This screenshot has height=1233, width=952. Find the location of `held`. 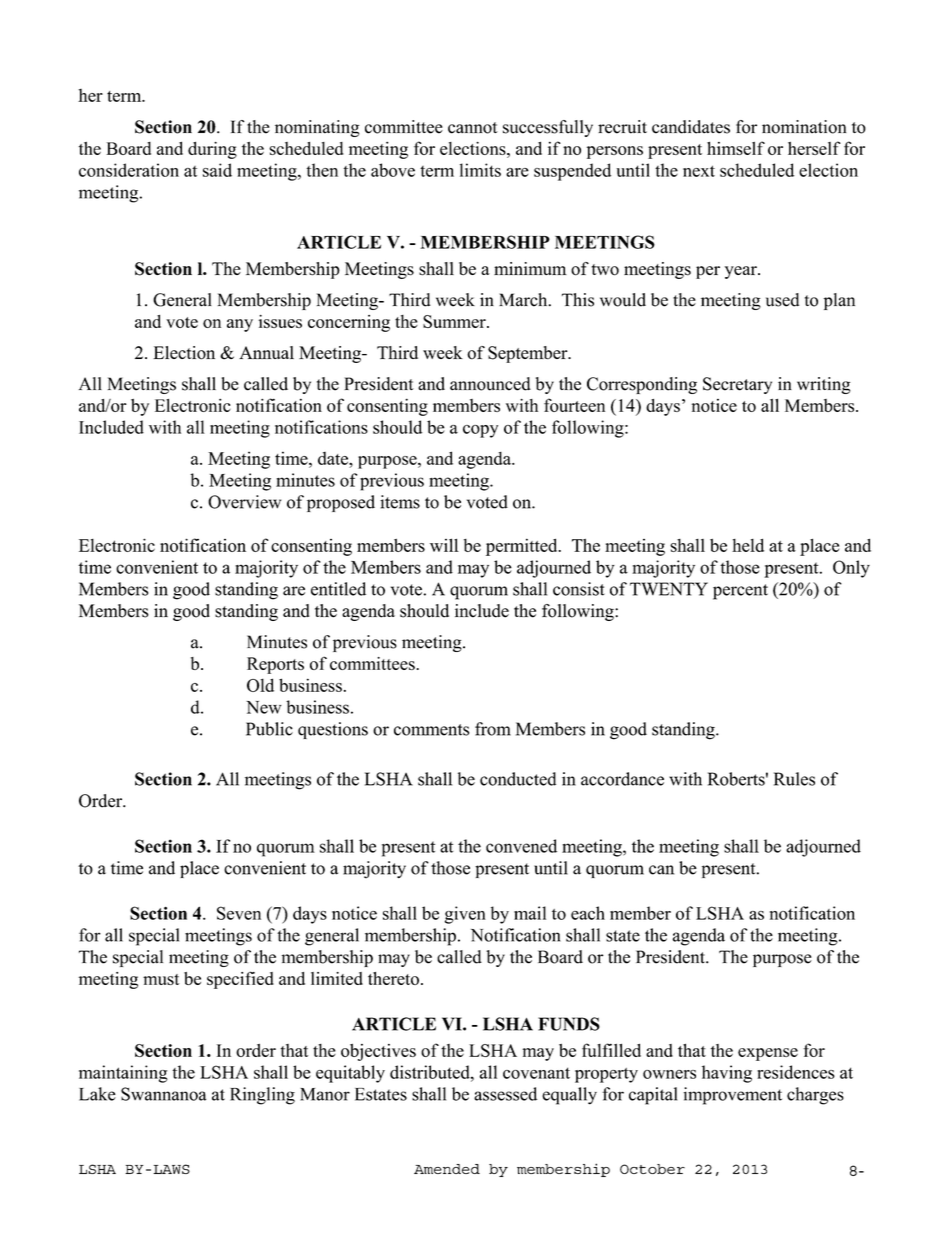

held is located at coordinates (748, 545).
